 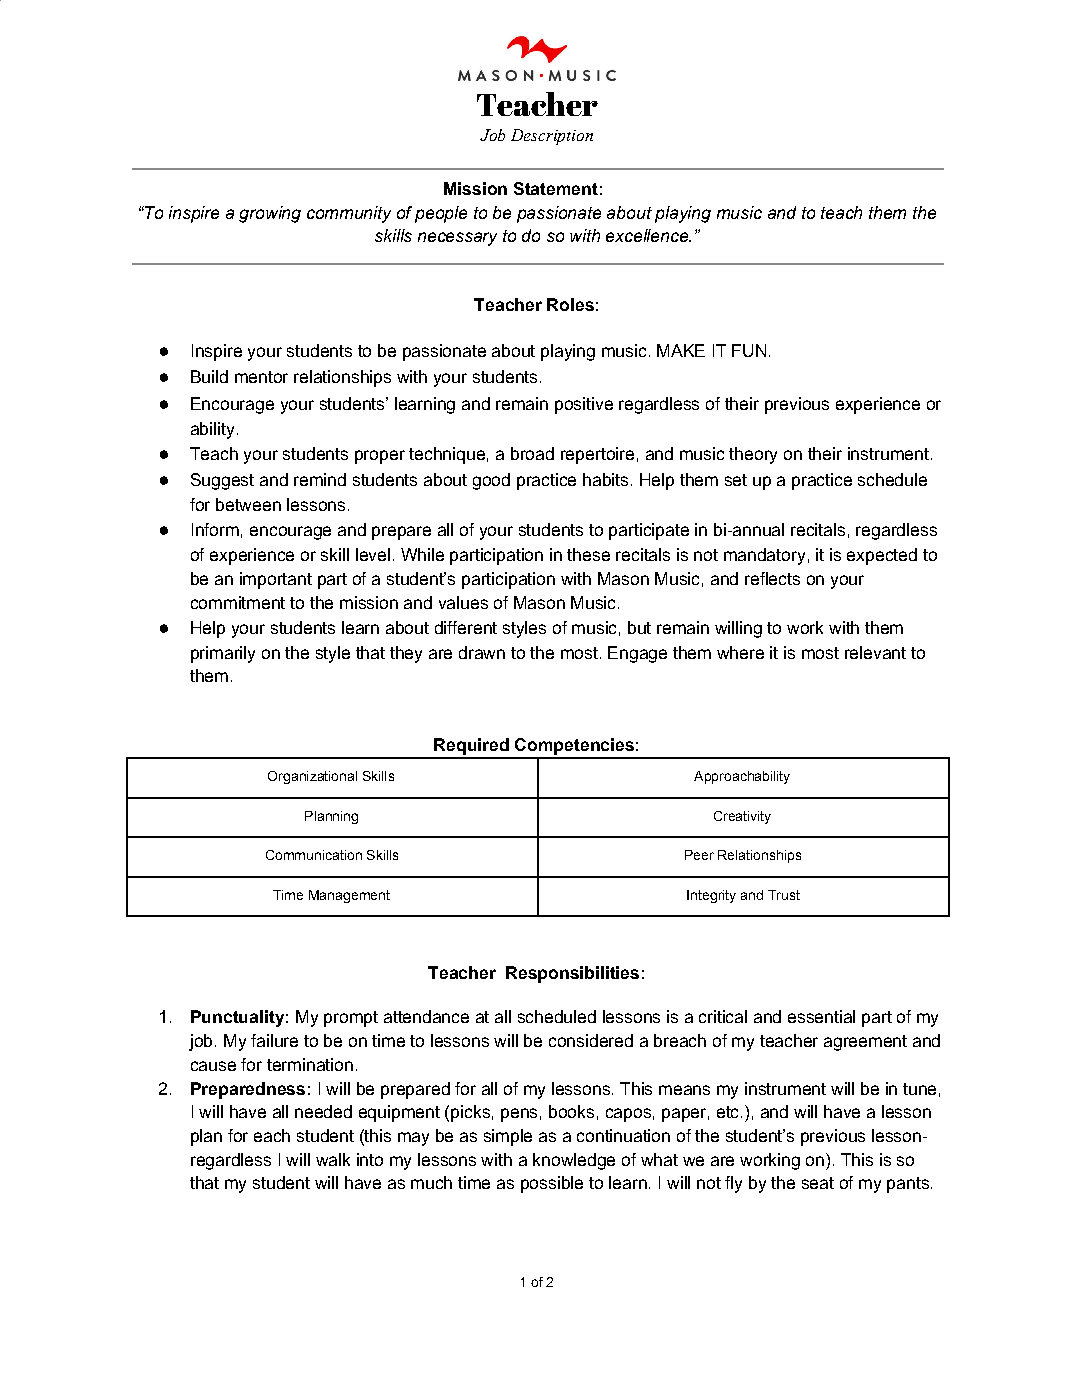 I want to click on expected, so click(x=882, y=556).
